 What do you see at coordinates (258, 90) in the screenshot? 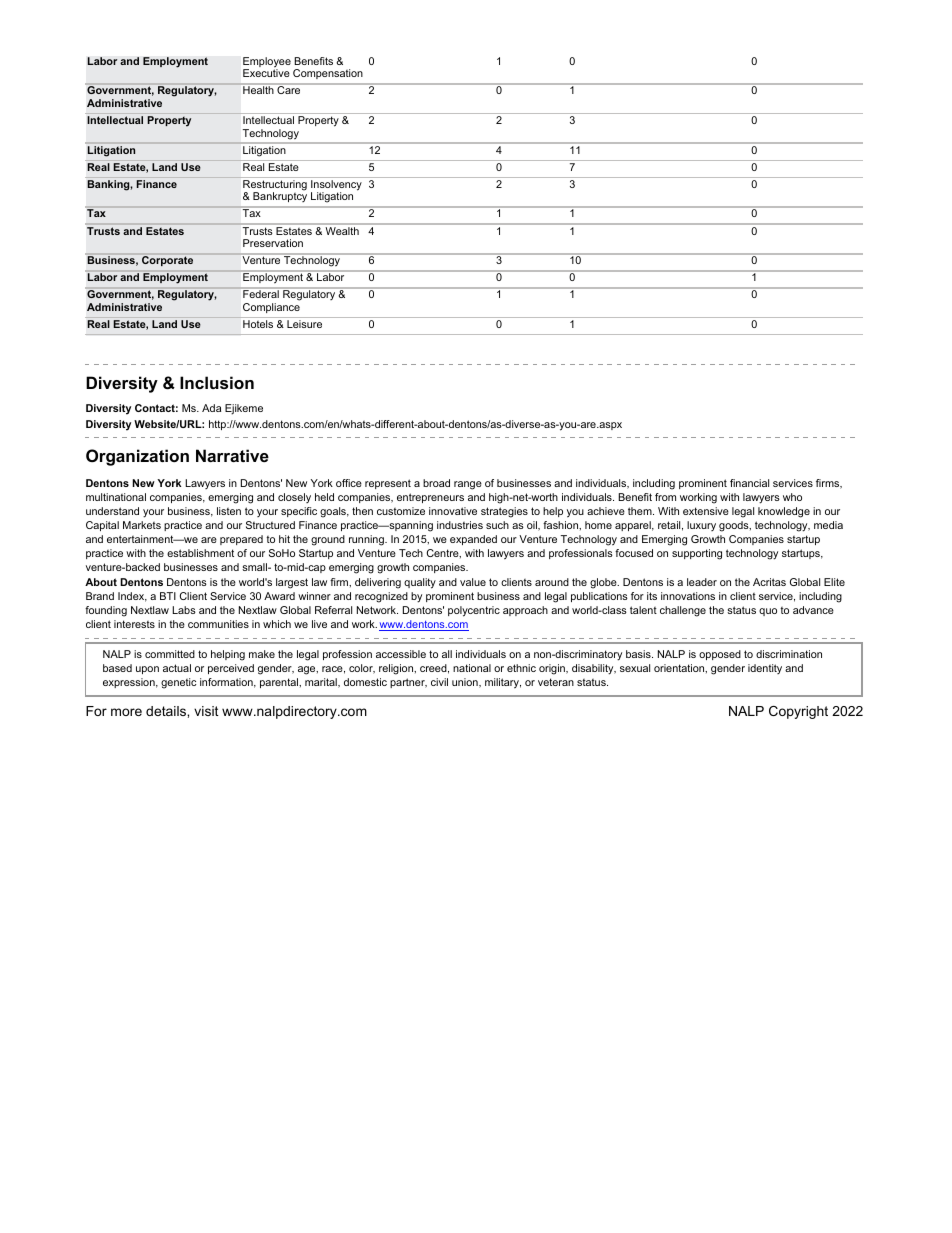
I see `Health` at bounding box center [258, 90].
